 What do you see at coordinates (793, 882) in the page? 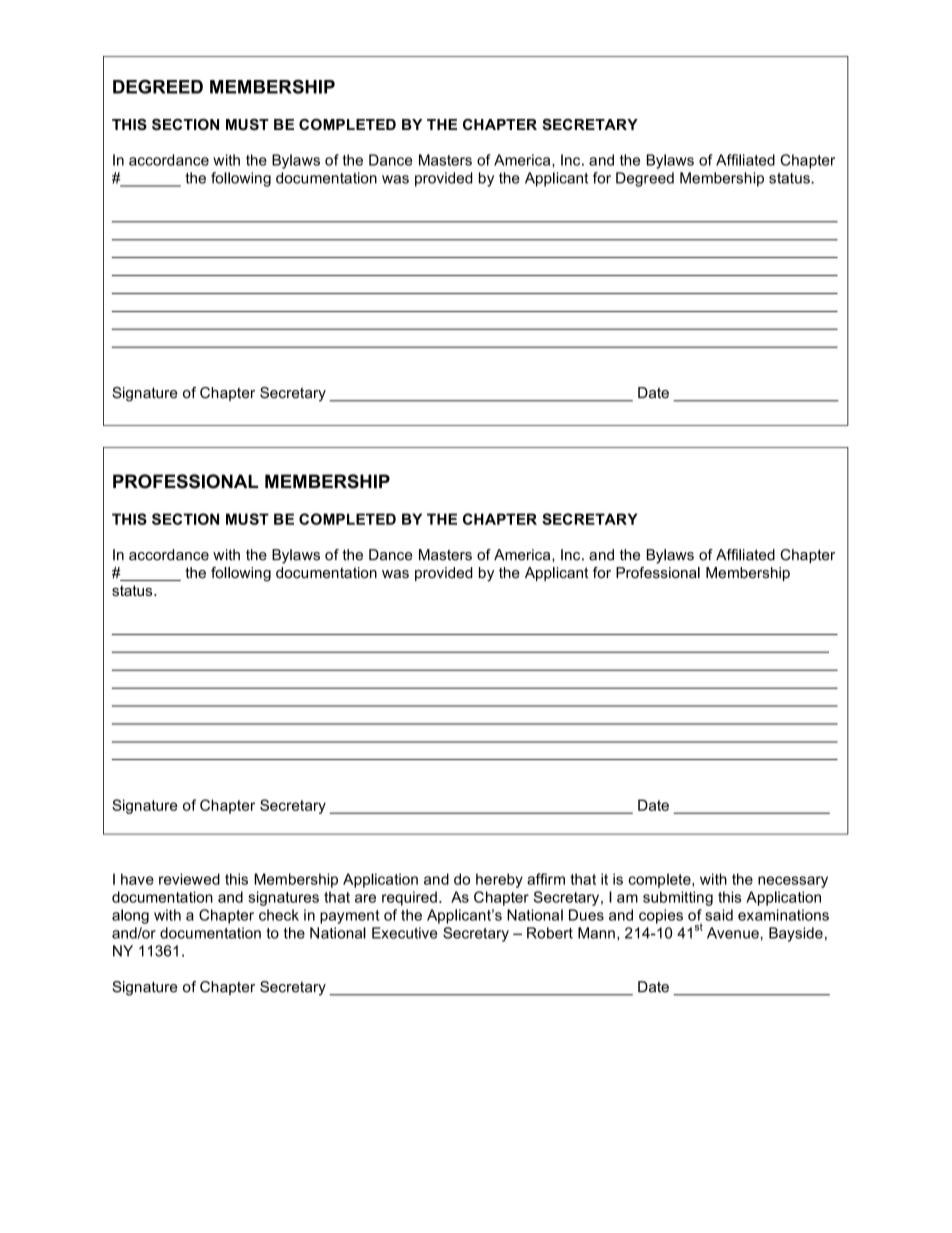
I see `necessary` at bounding box center [793, 882].
